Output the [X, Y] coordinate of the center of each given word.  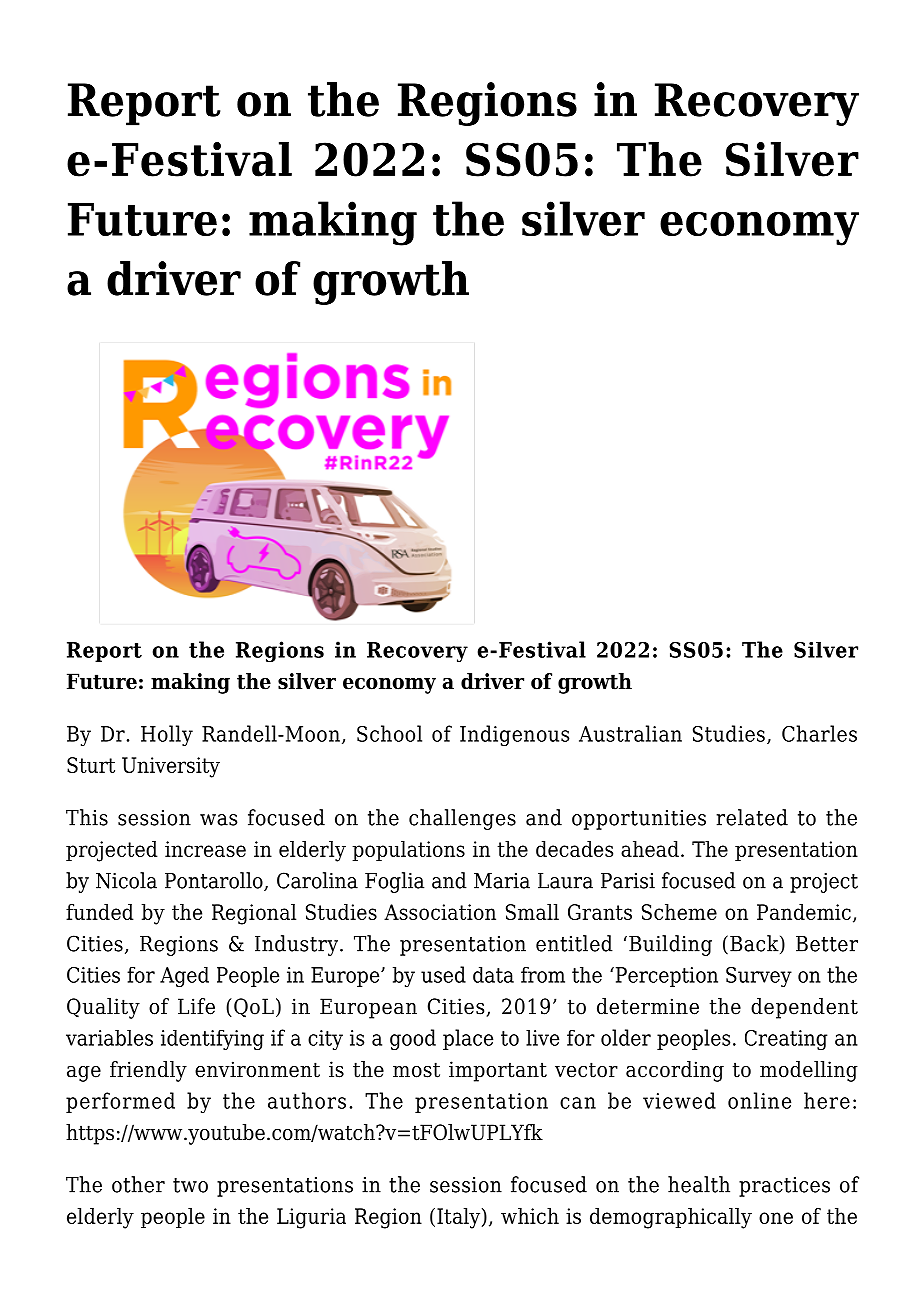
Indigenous [514, 735]
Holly [167, 735]
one [776, 1218]
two [190, 1185]
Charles [819, 733]
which [530, 1216]
